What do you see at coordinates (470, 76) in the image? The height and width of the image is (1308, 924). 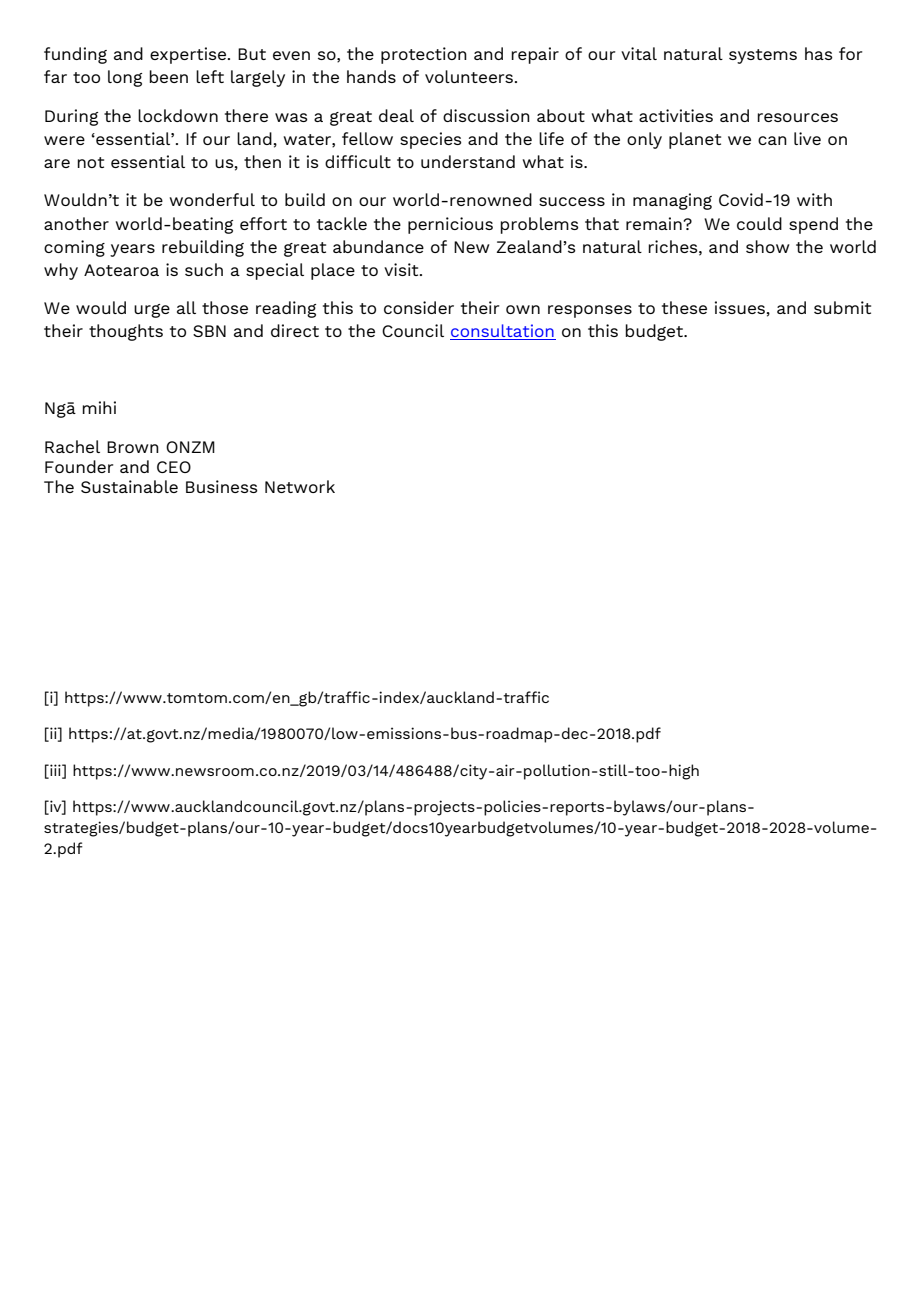 I see `volunteers` at bounding box center [470, 76].
